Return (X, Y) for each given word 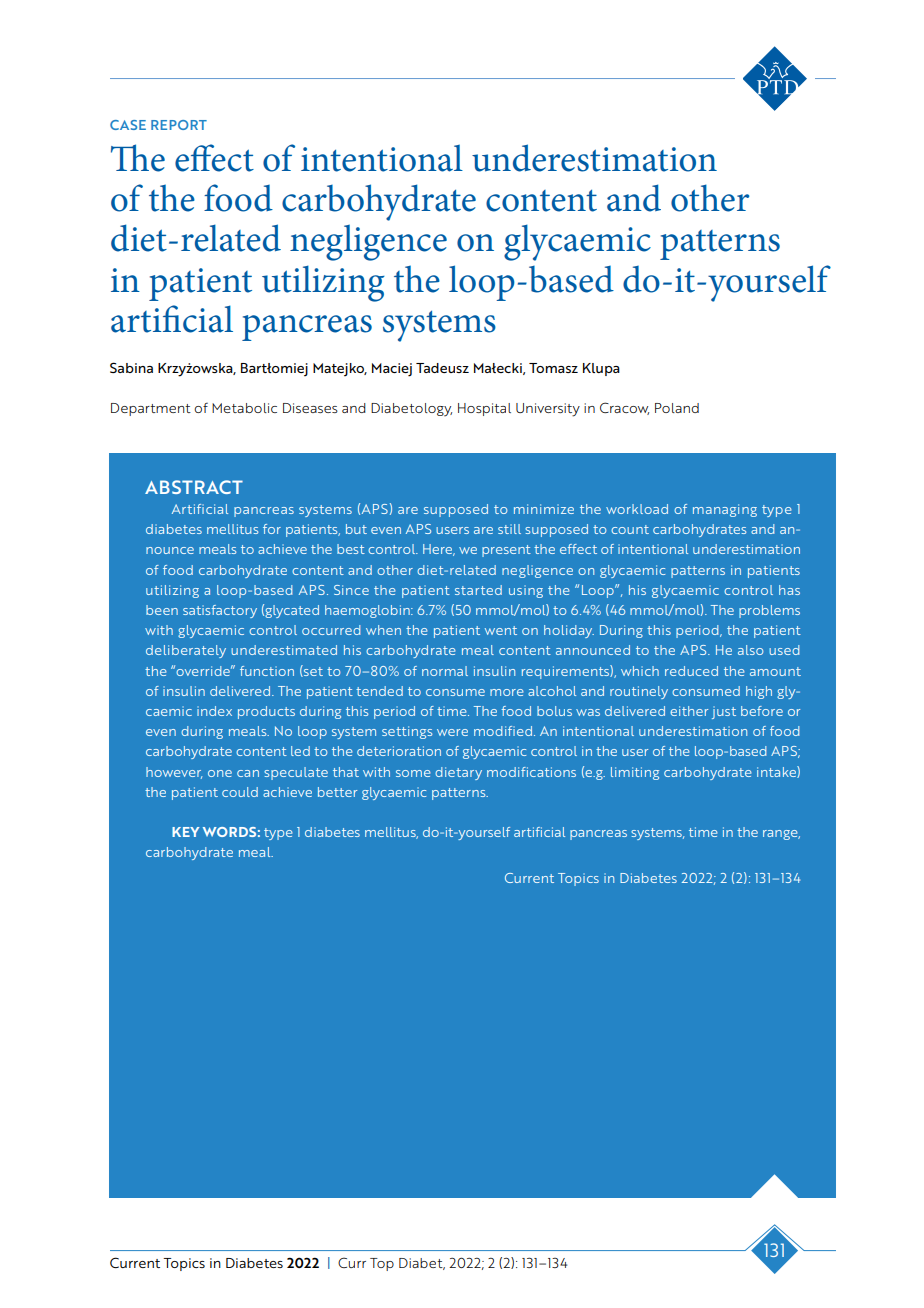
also (751, 650)
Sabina (131, 367)
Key (185, 832)
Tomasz (553, 368)
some (413, 773)
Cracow (624, 408)
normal (445, 671)
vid (505, 167)
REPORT (179, 125)
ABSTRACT (194, 487)
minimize (544, 509)
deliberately (186, 651)
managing (725, 510)
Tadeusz (442, 368)
